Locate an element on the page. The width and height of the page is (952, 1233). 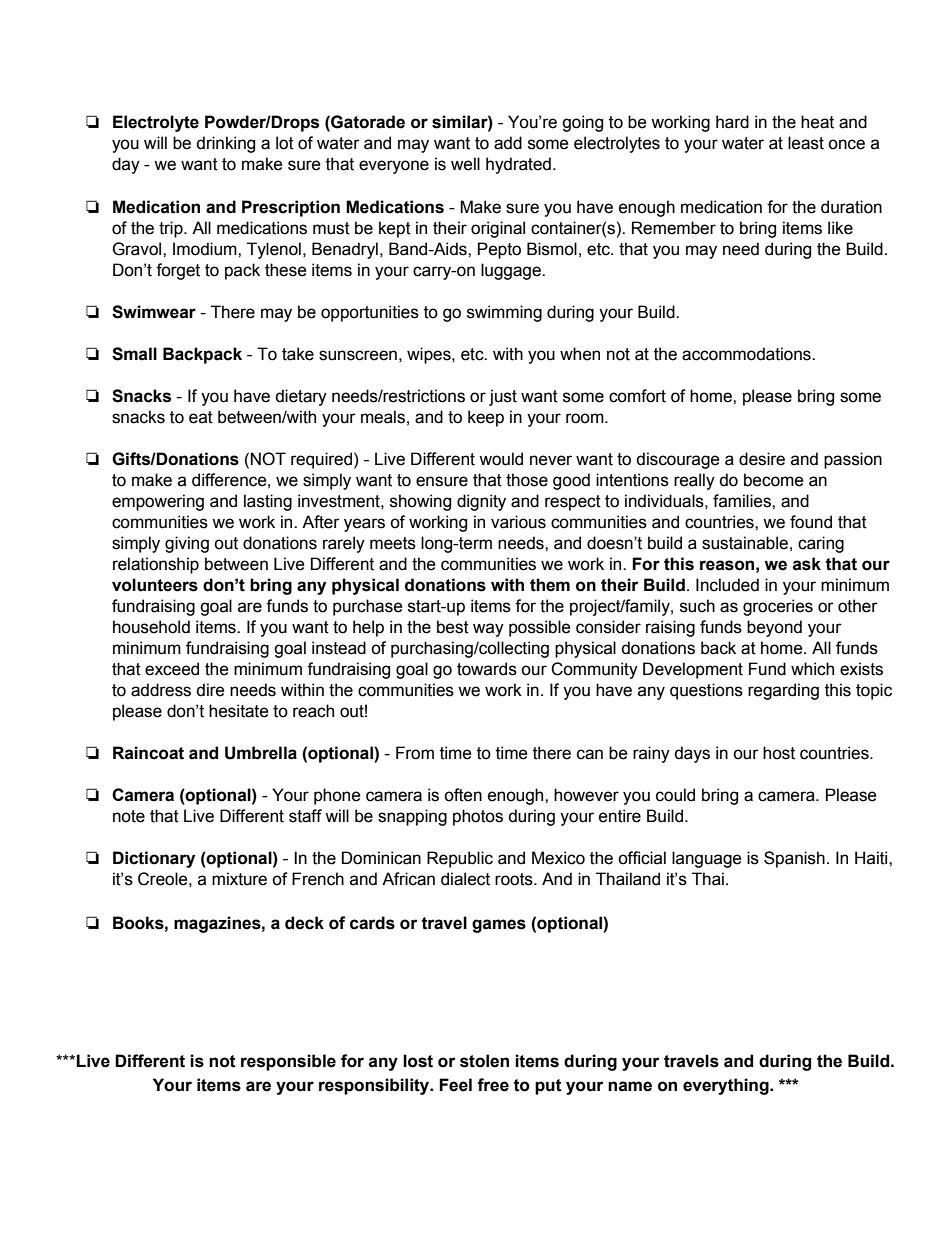
photos is located at coordinates (478, 817).
